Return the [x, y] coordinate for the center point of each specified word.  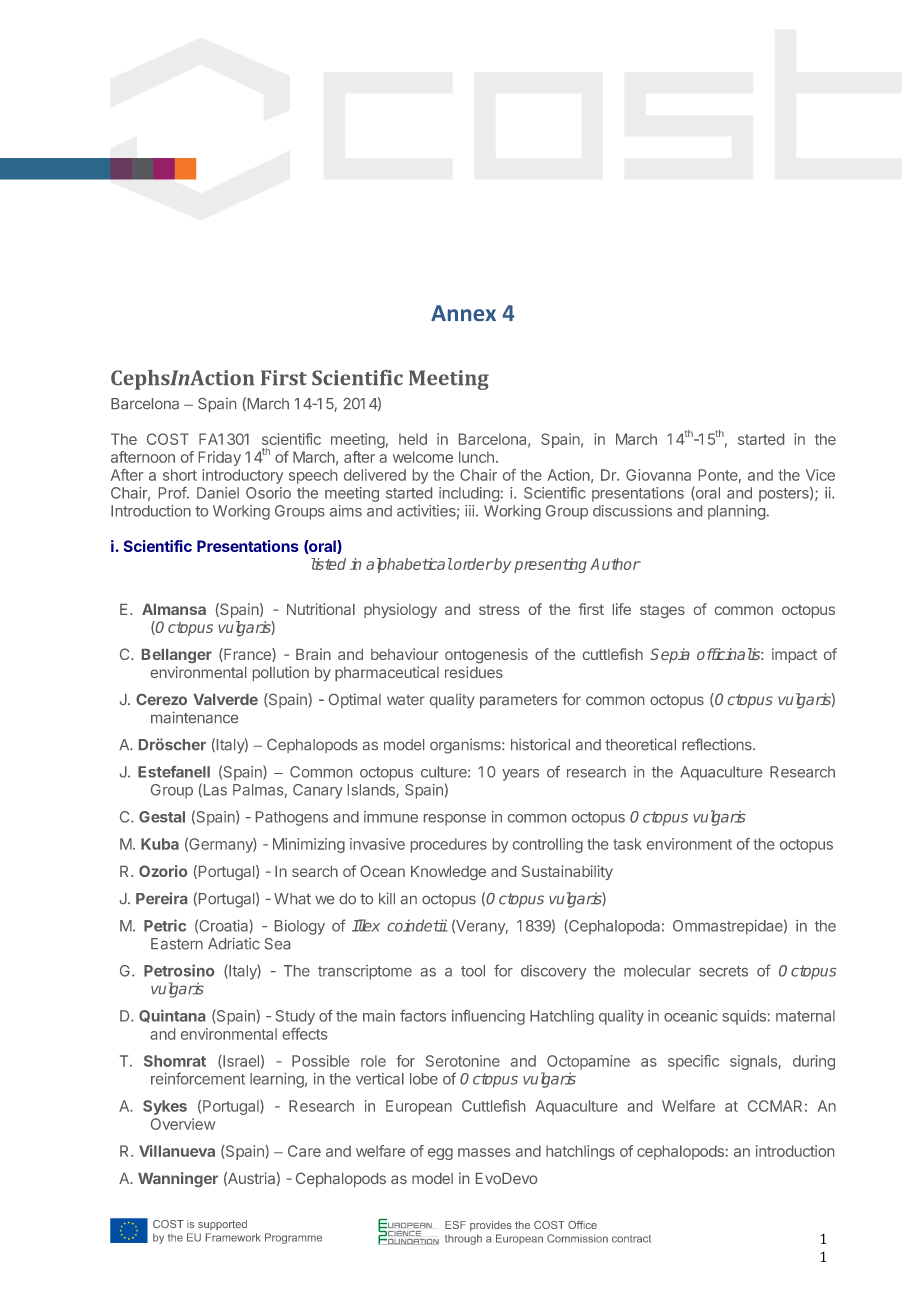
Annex [463, 313]
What [292, 899]
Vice [820, 475]
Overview [183, 1124]
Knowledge [448, 873]
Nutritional [321, 609]
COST [168, 439]
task [627, 844]
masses [484, 1152]
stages [662, 611]
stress [499, 609]
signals [753, 1062]
